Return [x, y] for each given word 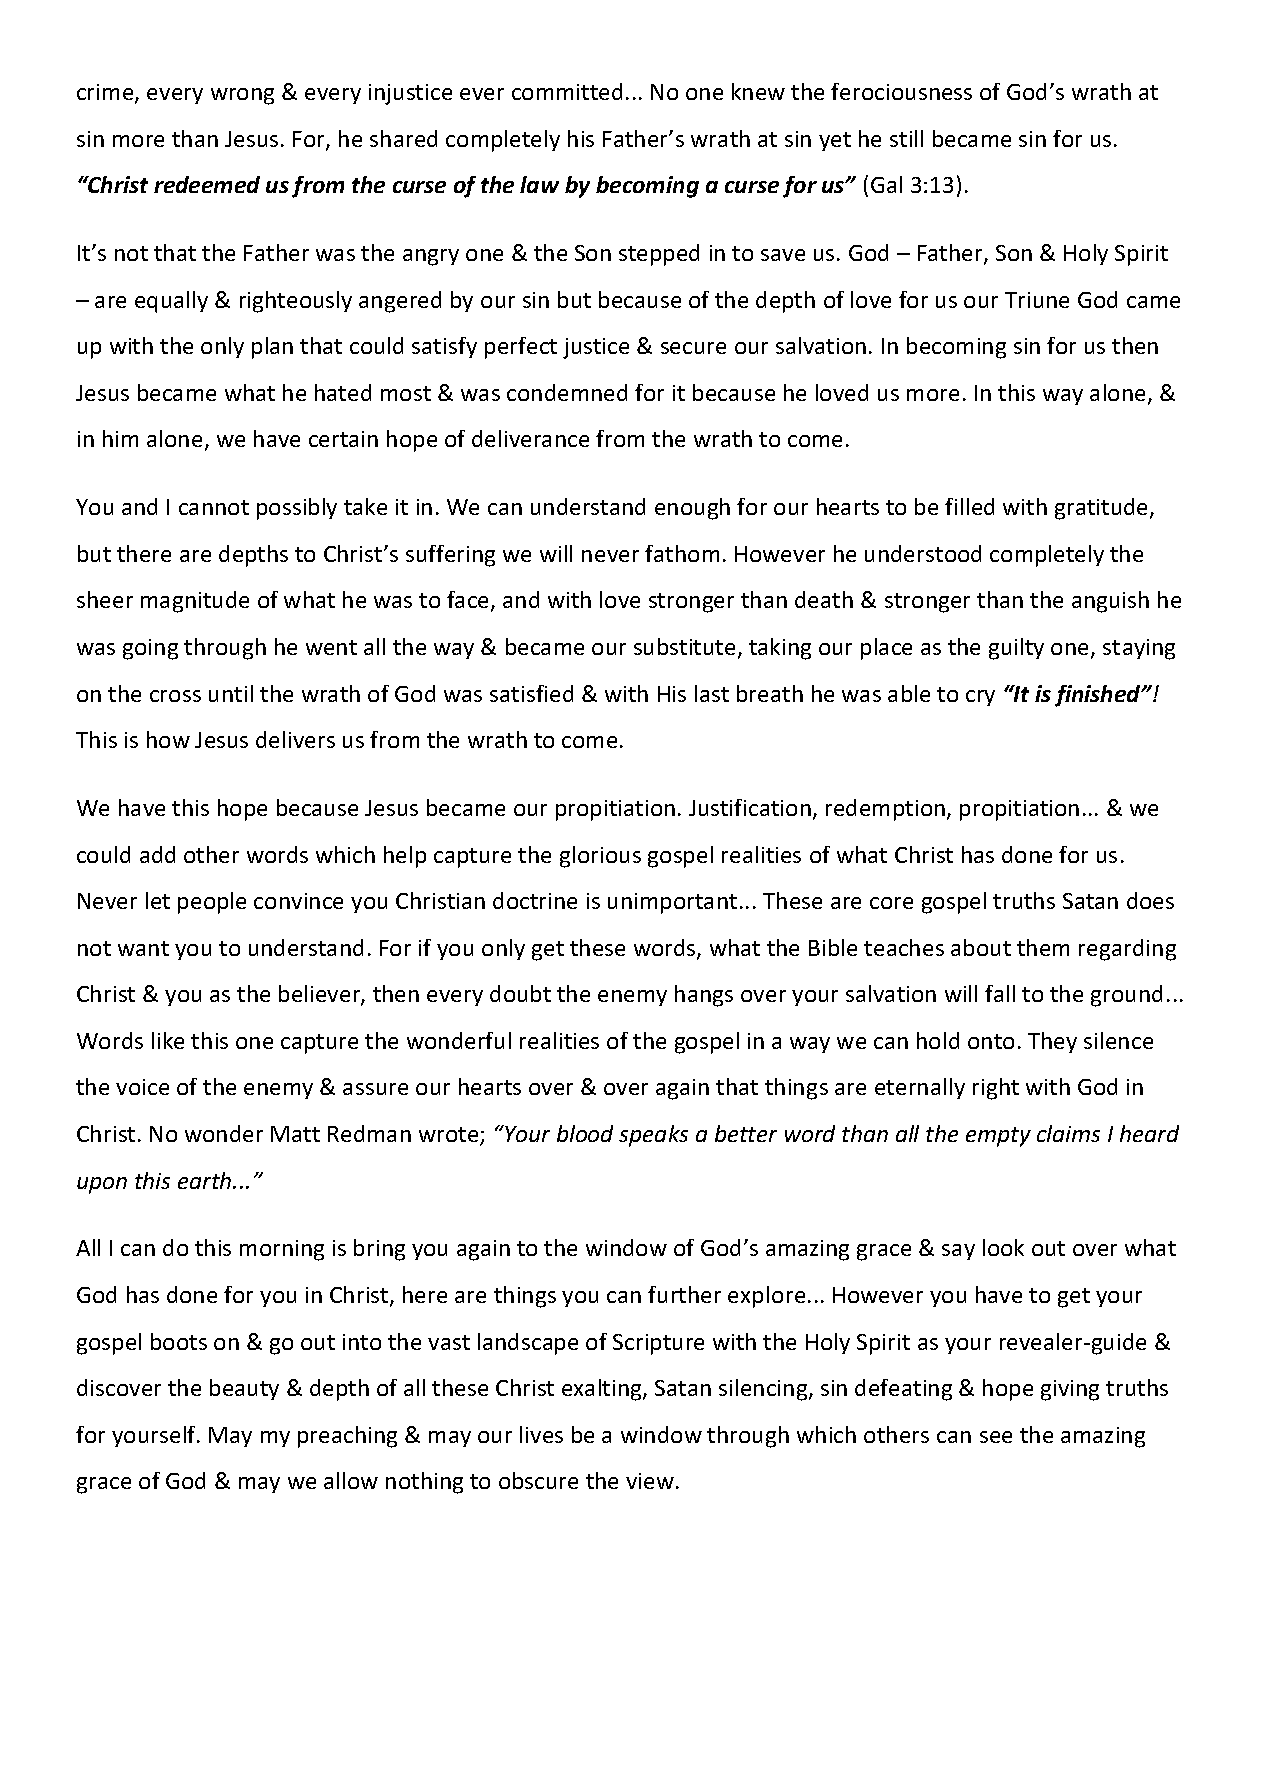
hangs [704, 996]
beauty [244, 1389]
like [168, 1040]
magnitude [195, 602]
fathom [682, 553]
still [906, 138]
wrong [242, 96]
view [650, 1481]
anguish [1110, 602]
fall [1000, 993]
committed [567, 91]
